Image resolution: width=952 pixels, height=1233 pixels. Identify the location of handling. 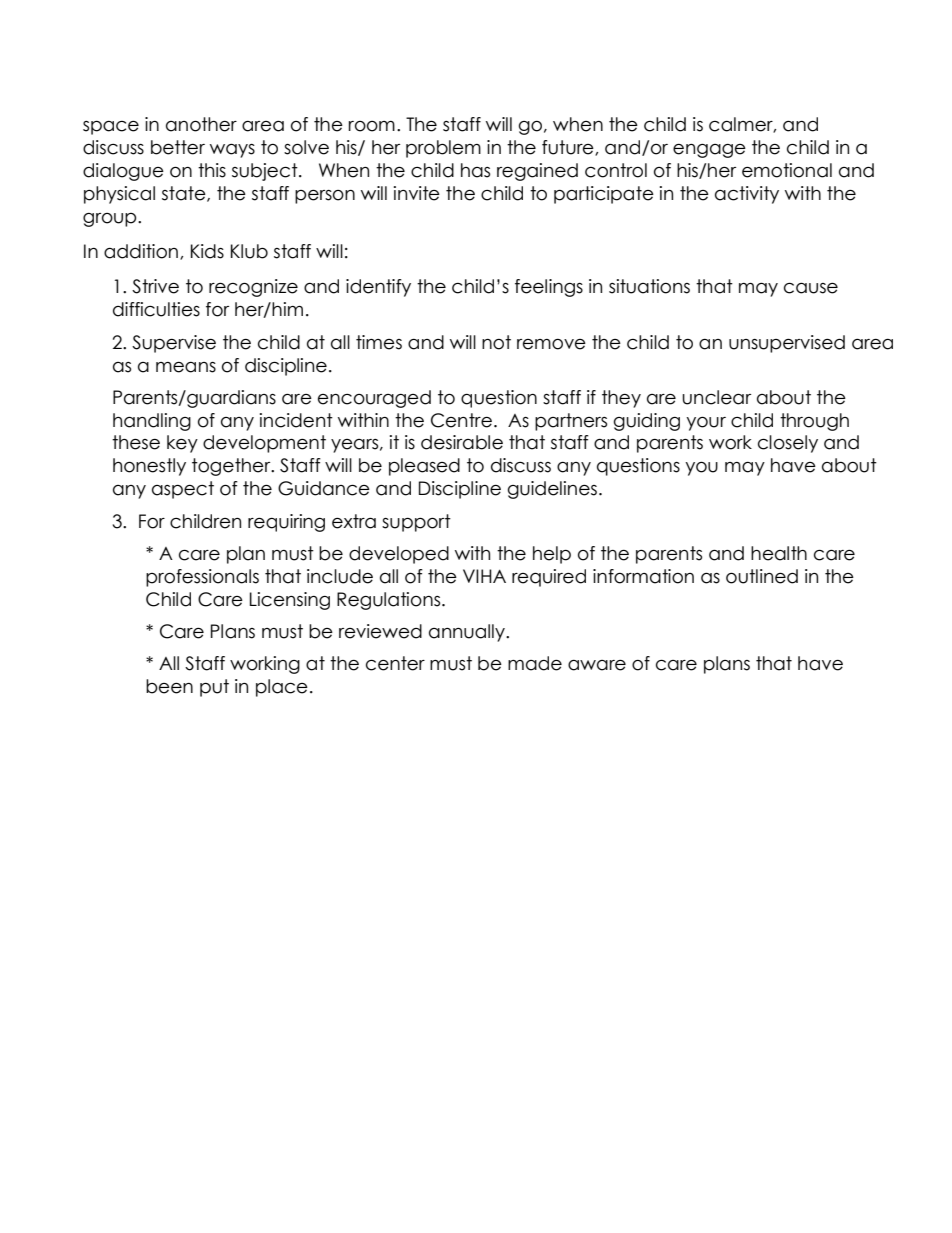
(152, 422).
